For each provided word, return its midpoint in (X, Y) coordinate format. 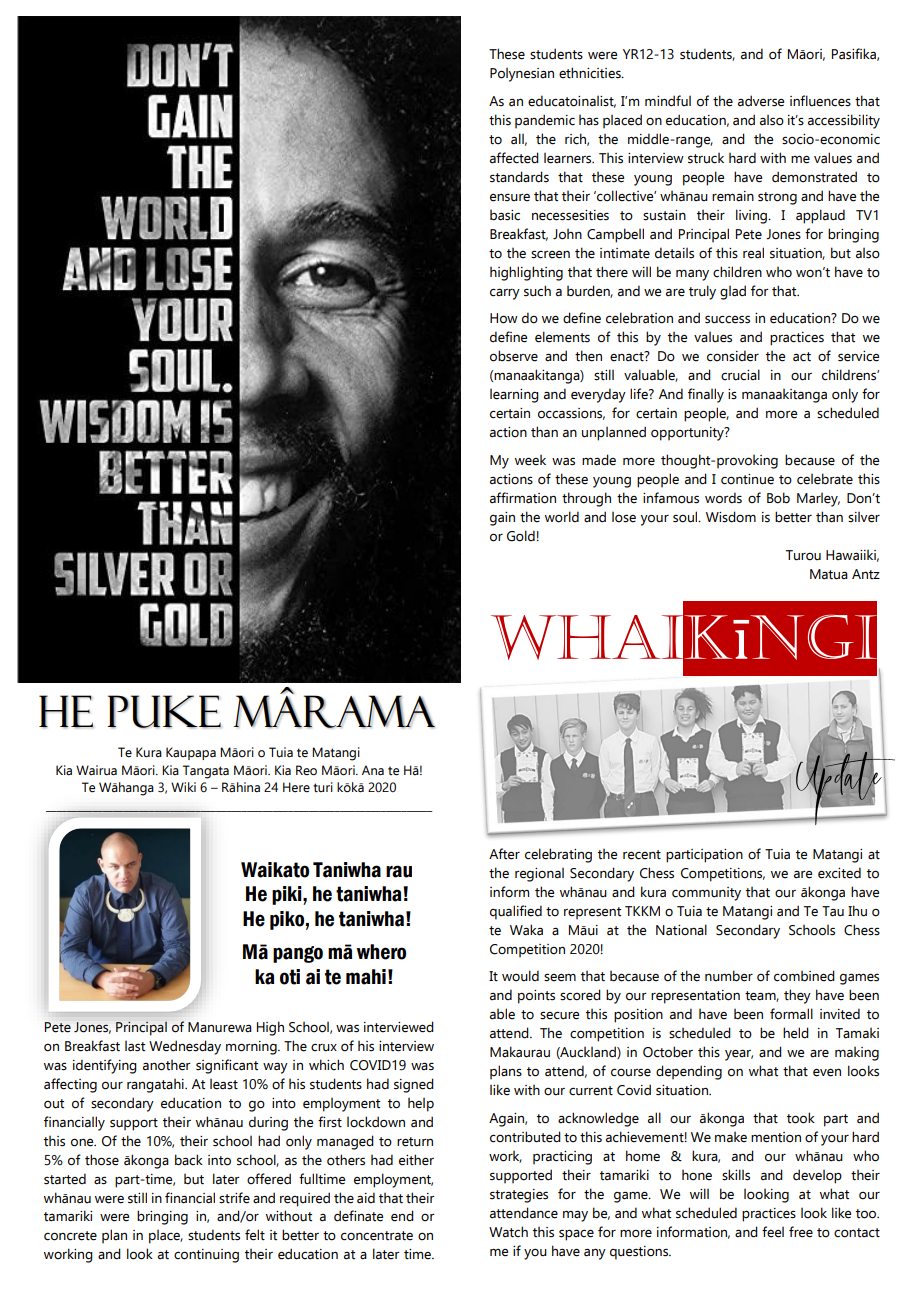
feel (773, 1232)
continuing (206, 1256)
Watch (508, 1232)
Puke (164, 711)
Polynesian (522, 75)
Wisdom (731, 517)
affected (514, 158)
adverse (761, 101)
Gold (521, 536)
